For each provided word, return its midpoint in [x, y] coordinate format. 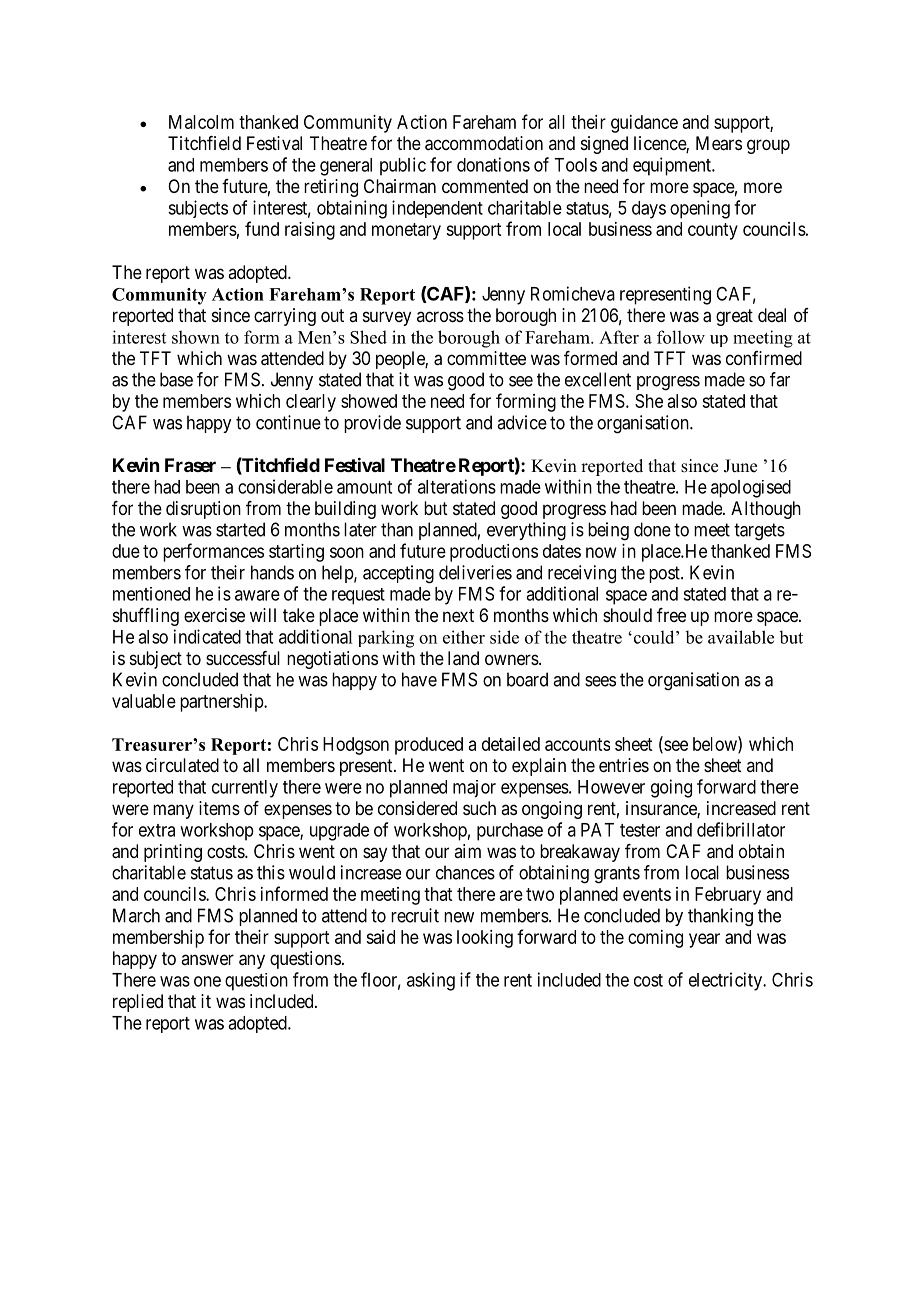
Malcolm [201, 122]
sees [600, 681]
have [419, 679]
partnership [222, 703]
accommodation [484, 143]
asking [431, 981]
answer [207, 959]
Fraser [190, 465]
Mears [719, 143]
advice [522, 422]
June [740, 466]
